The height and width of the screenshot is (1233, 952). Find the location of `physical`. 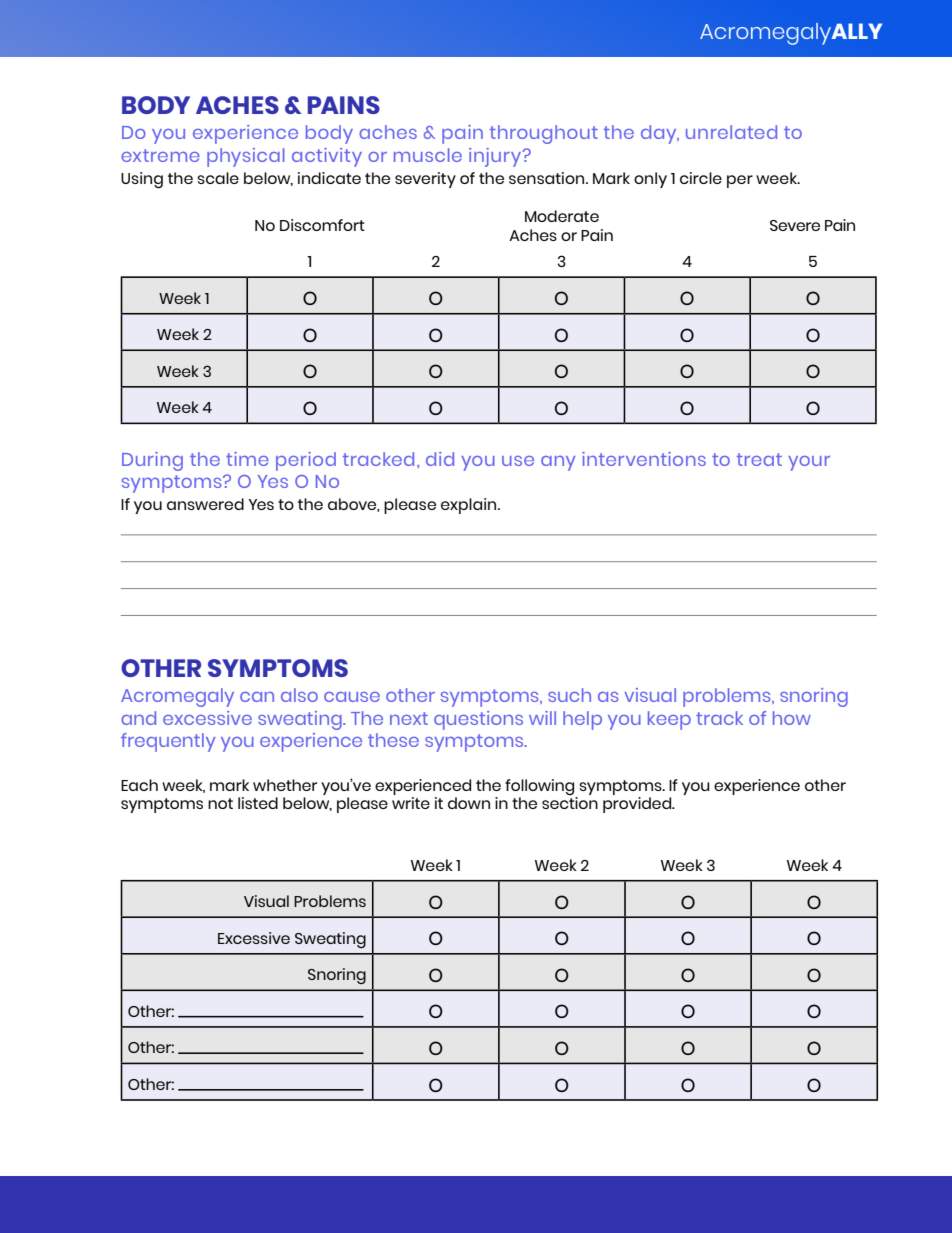

physical is located at coordinates (245, 157).
